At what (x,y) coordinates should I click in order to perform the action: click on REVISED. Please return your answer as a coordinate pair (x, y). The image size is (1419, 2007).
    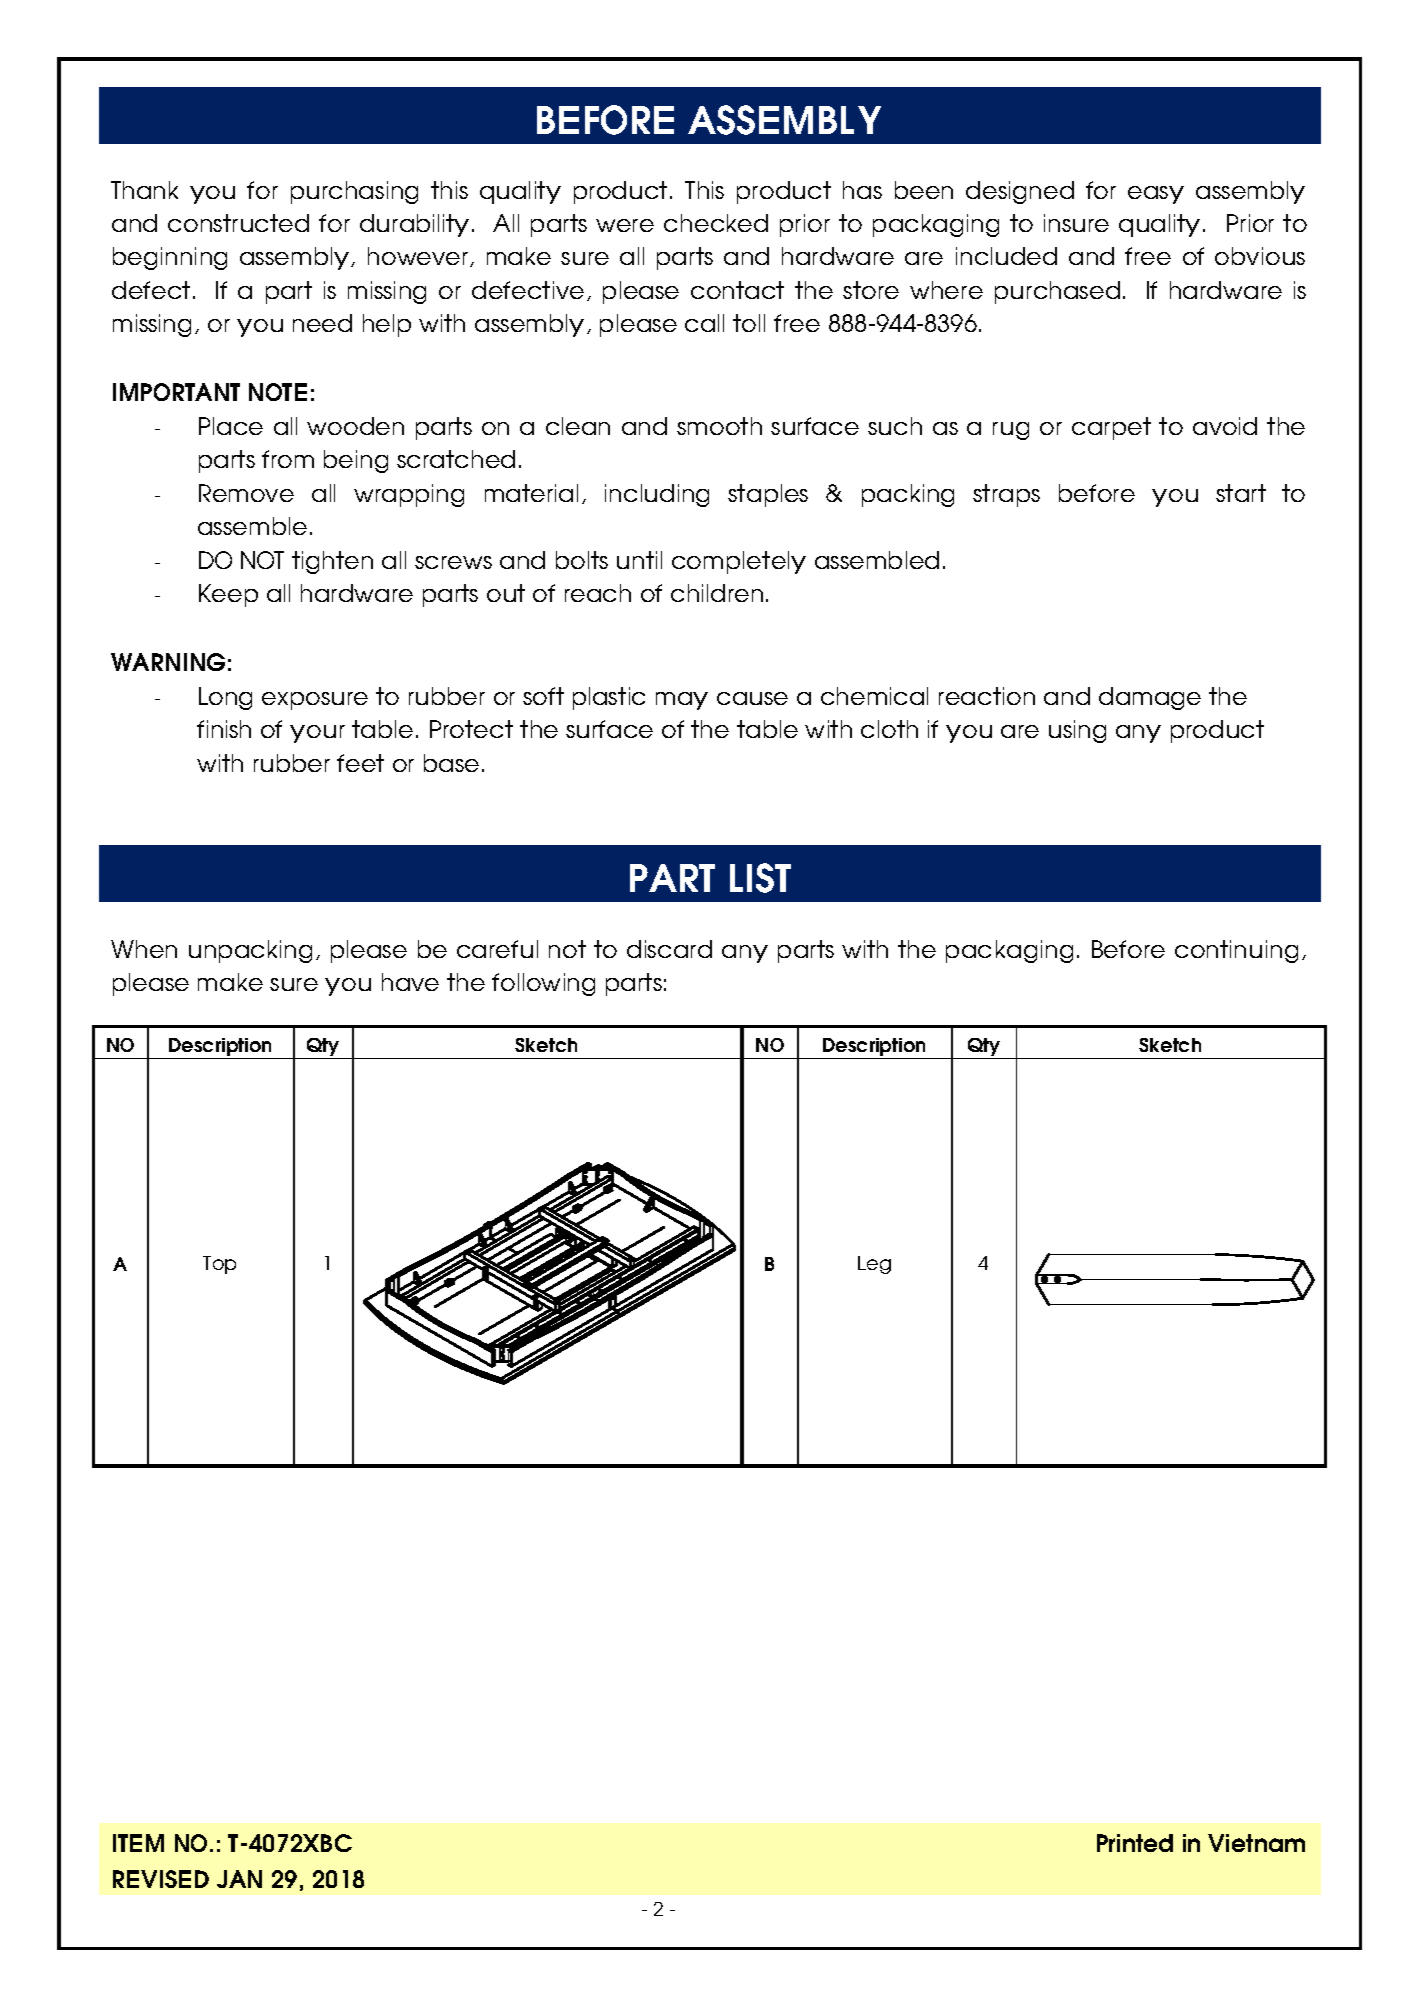
    Looking at the image, I should click on (161, 1879).
